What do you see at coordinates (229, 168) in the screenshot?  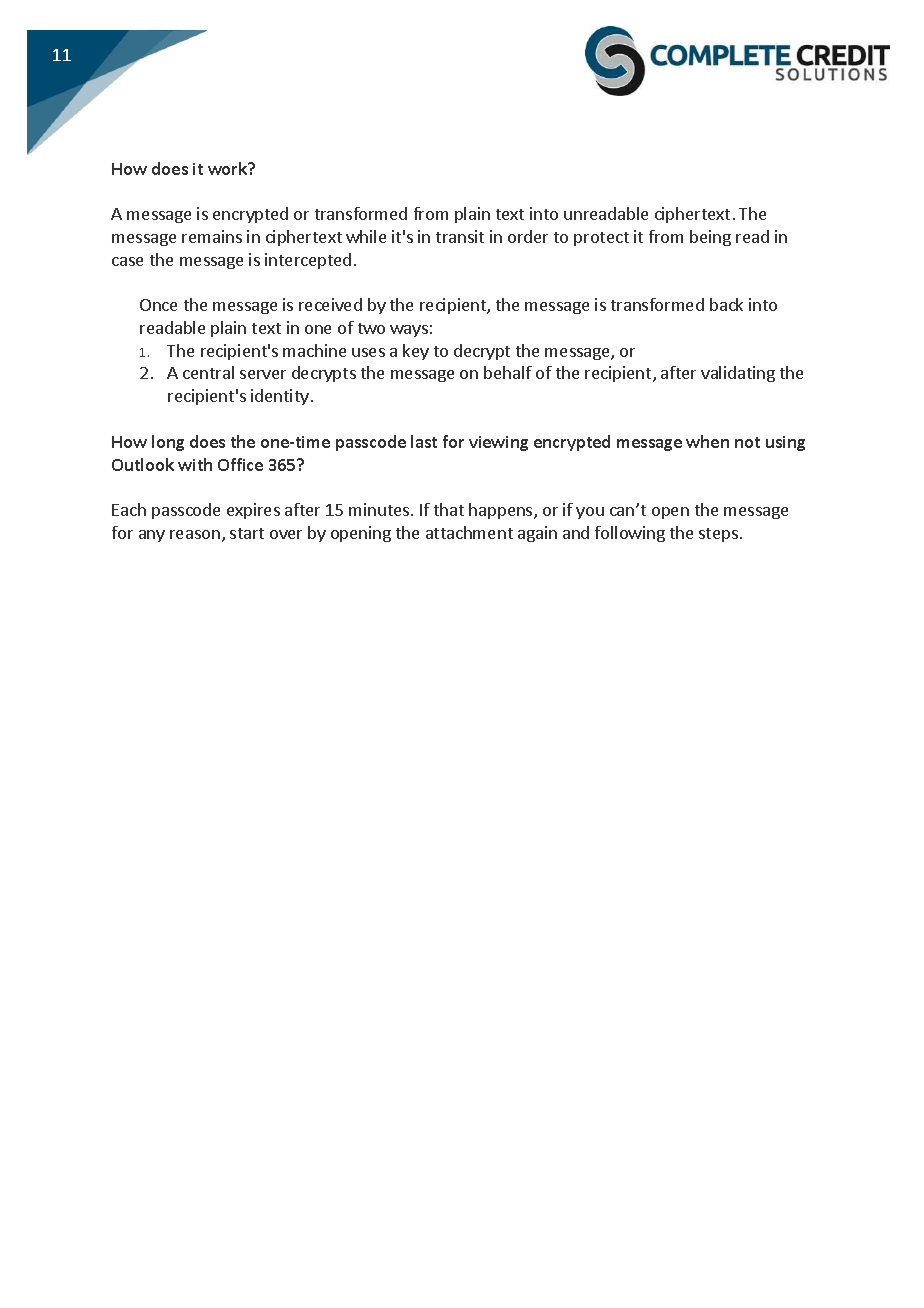 I see `work` at bounding box center [229, 168].
